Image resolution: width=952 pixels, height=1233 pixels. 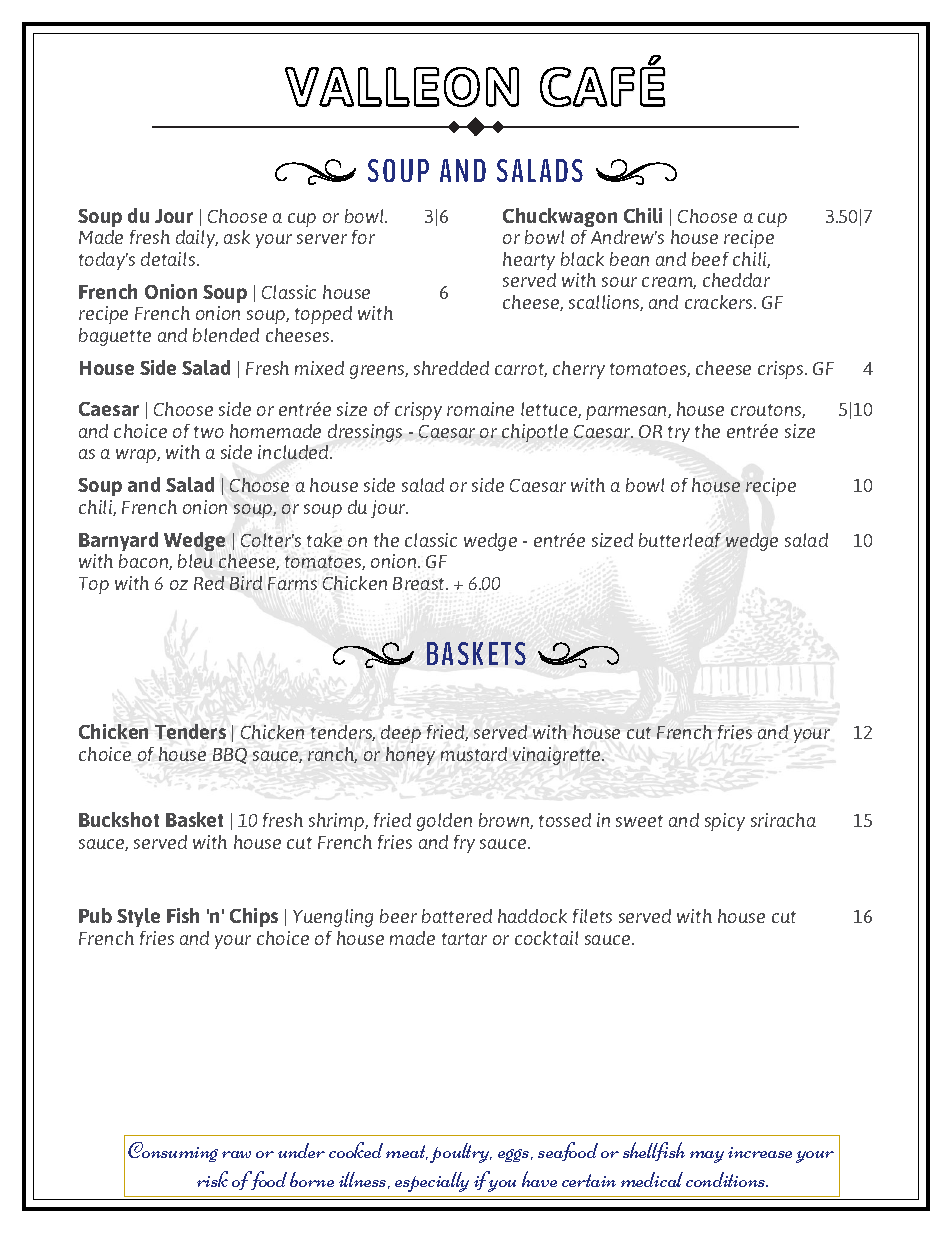 I want to click on Consuming, so click(x=173, y=1152).
